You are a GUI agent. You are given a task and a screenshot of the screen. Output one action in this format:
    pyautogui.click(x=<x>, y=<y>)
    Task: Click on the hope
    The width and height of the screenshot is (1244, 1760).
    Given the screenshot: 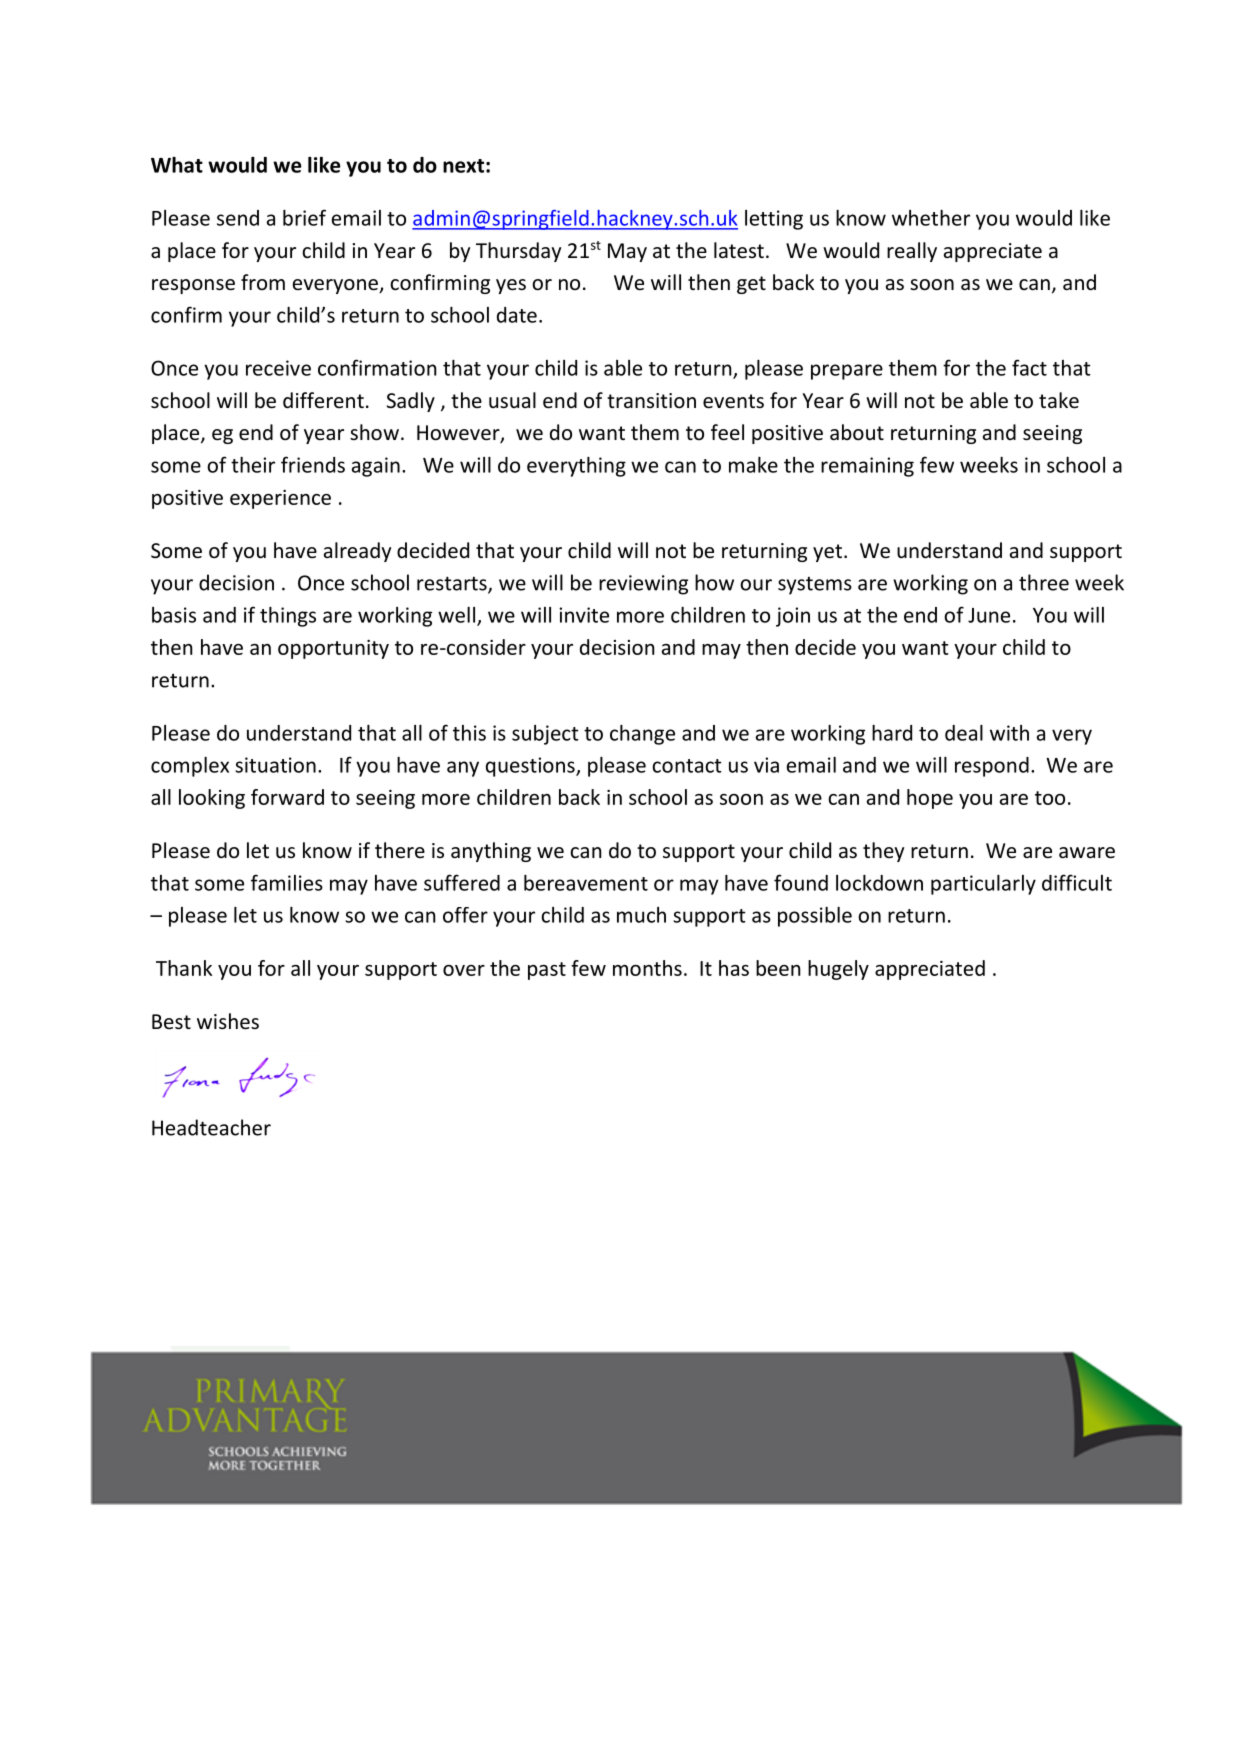 What is the action you would take?
    pyautogui.click(x=930, y=799)
